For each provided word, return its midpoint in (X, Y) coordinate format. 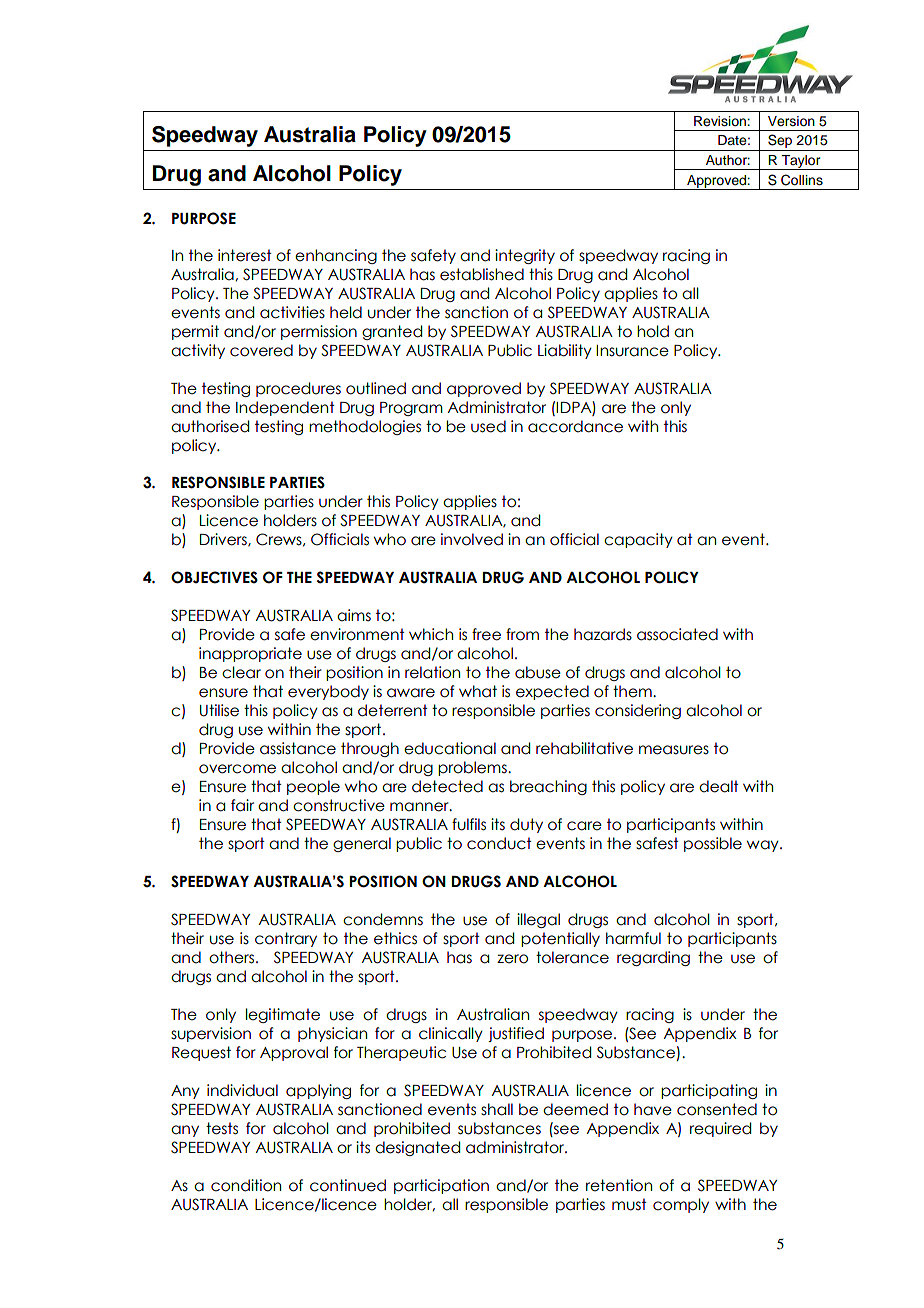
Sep (780, 142)
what (478, 691)
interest (245, 255)
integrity (525, 256)
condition (246, 1185)
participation (441, 1186)
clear (241, 672)
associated (677, 634)
